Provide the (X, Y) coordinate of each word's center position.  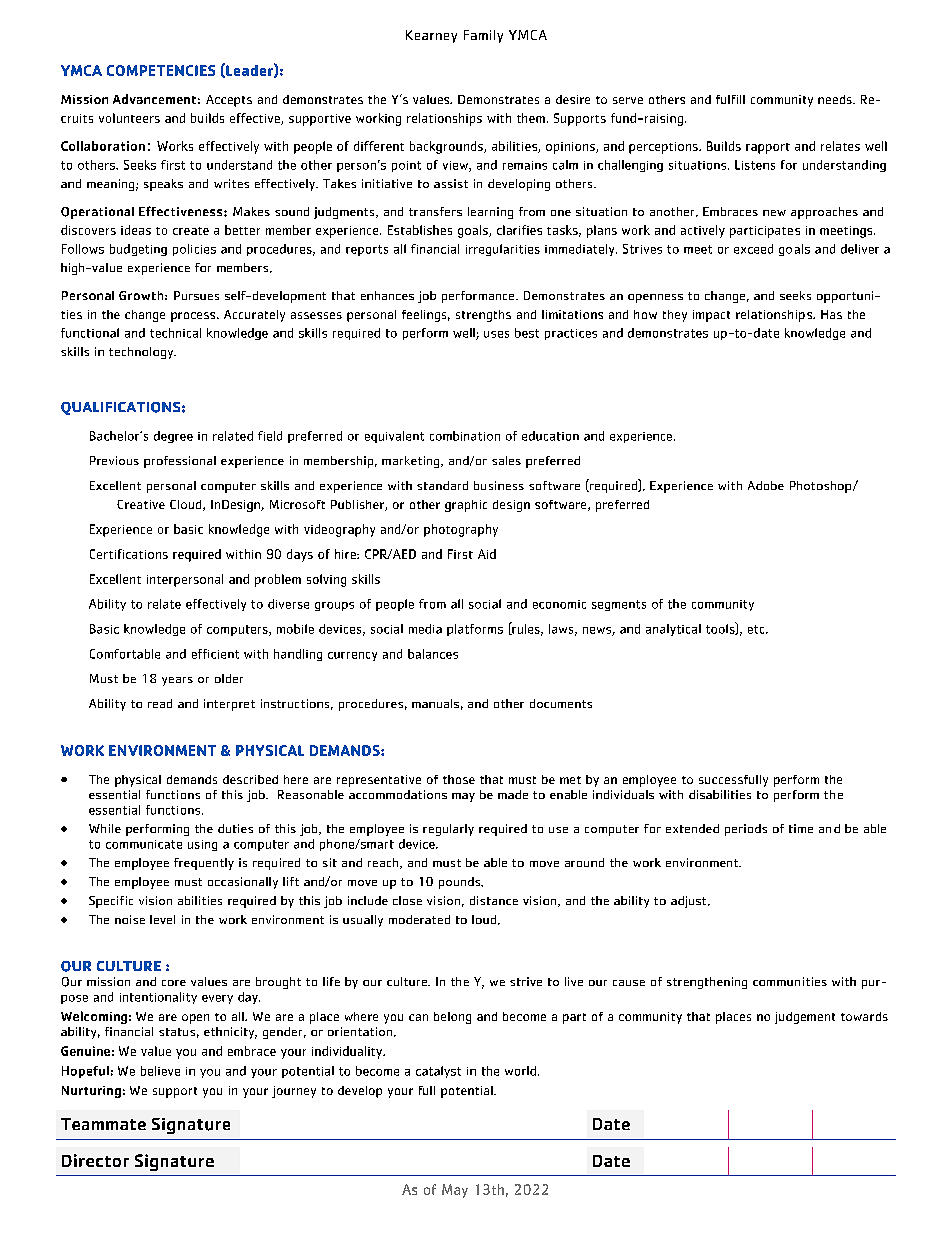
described (250, 779)
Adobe (766, 485)
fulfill (730, 99)
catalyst (438, 1072)
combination (465, 436)
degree (173, 437)
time (801, 828)
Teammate (103, 1124)
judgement (805, 1018)
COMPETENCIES (161, 70)
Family (483, 36)
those (459, 779)
